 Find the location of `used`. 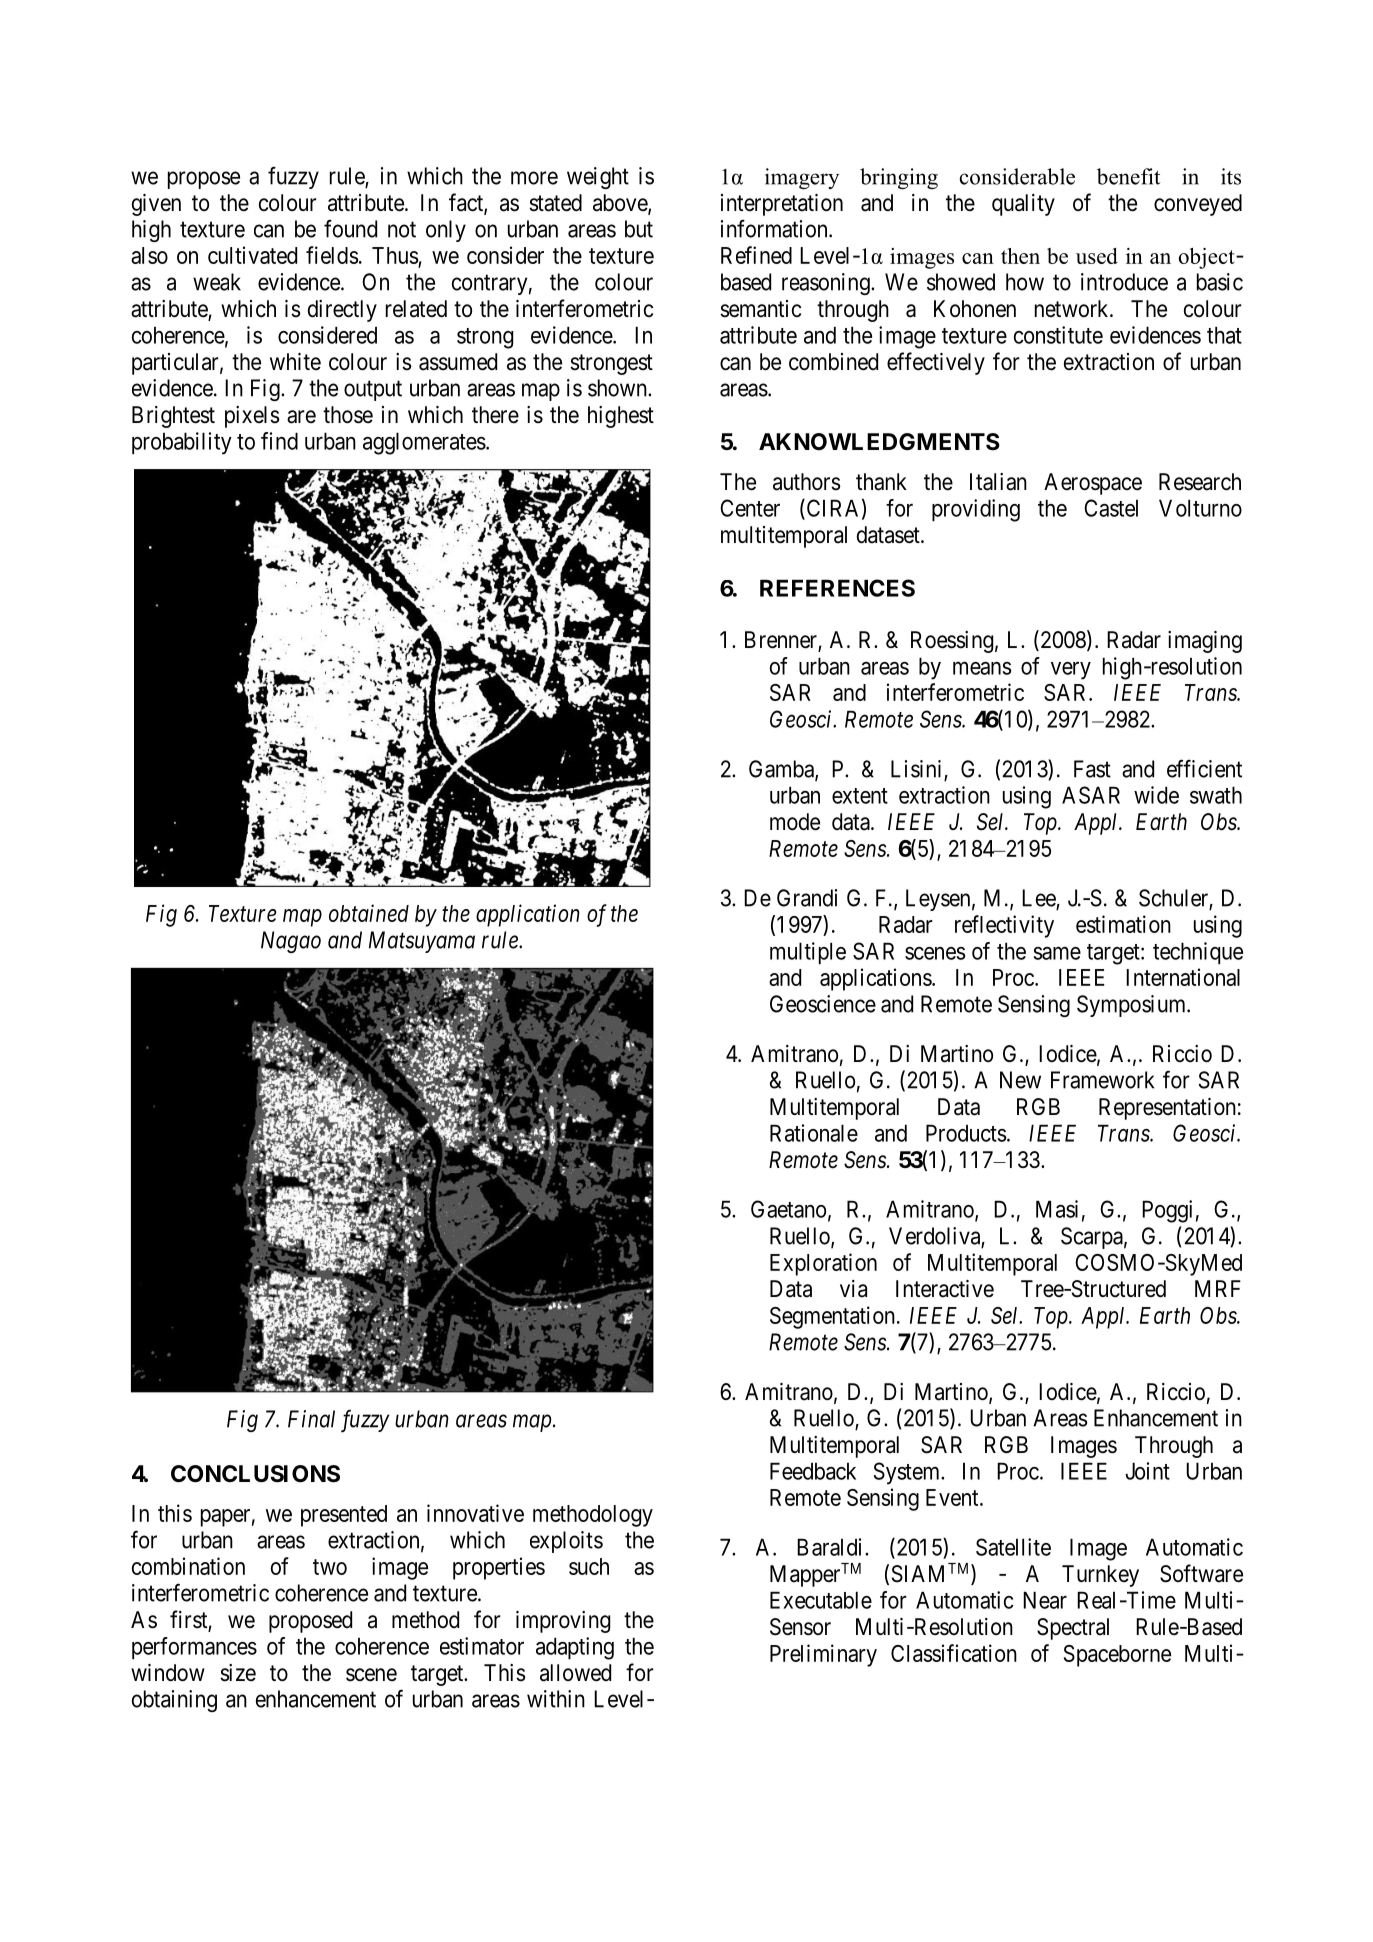

used is located at coordinates (1097, 256).
